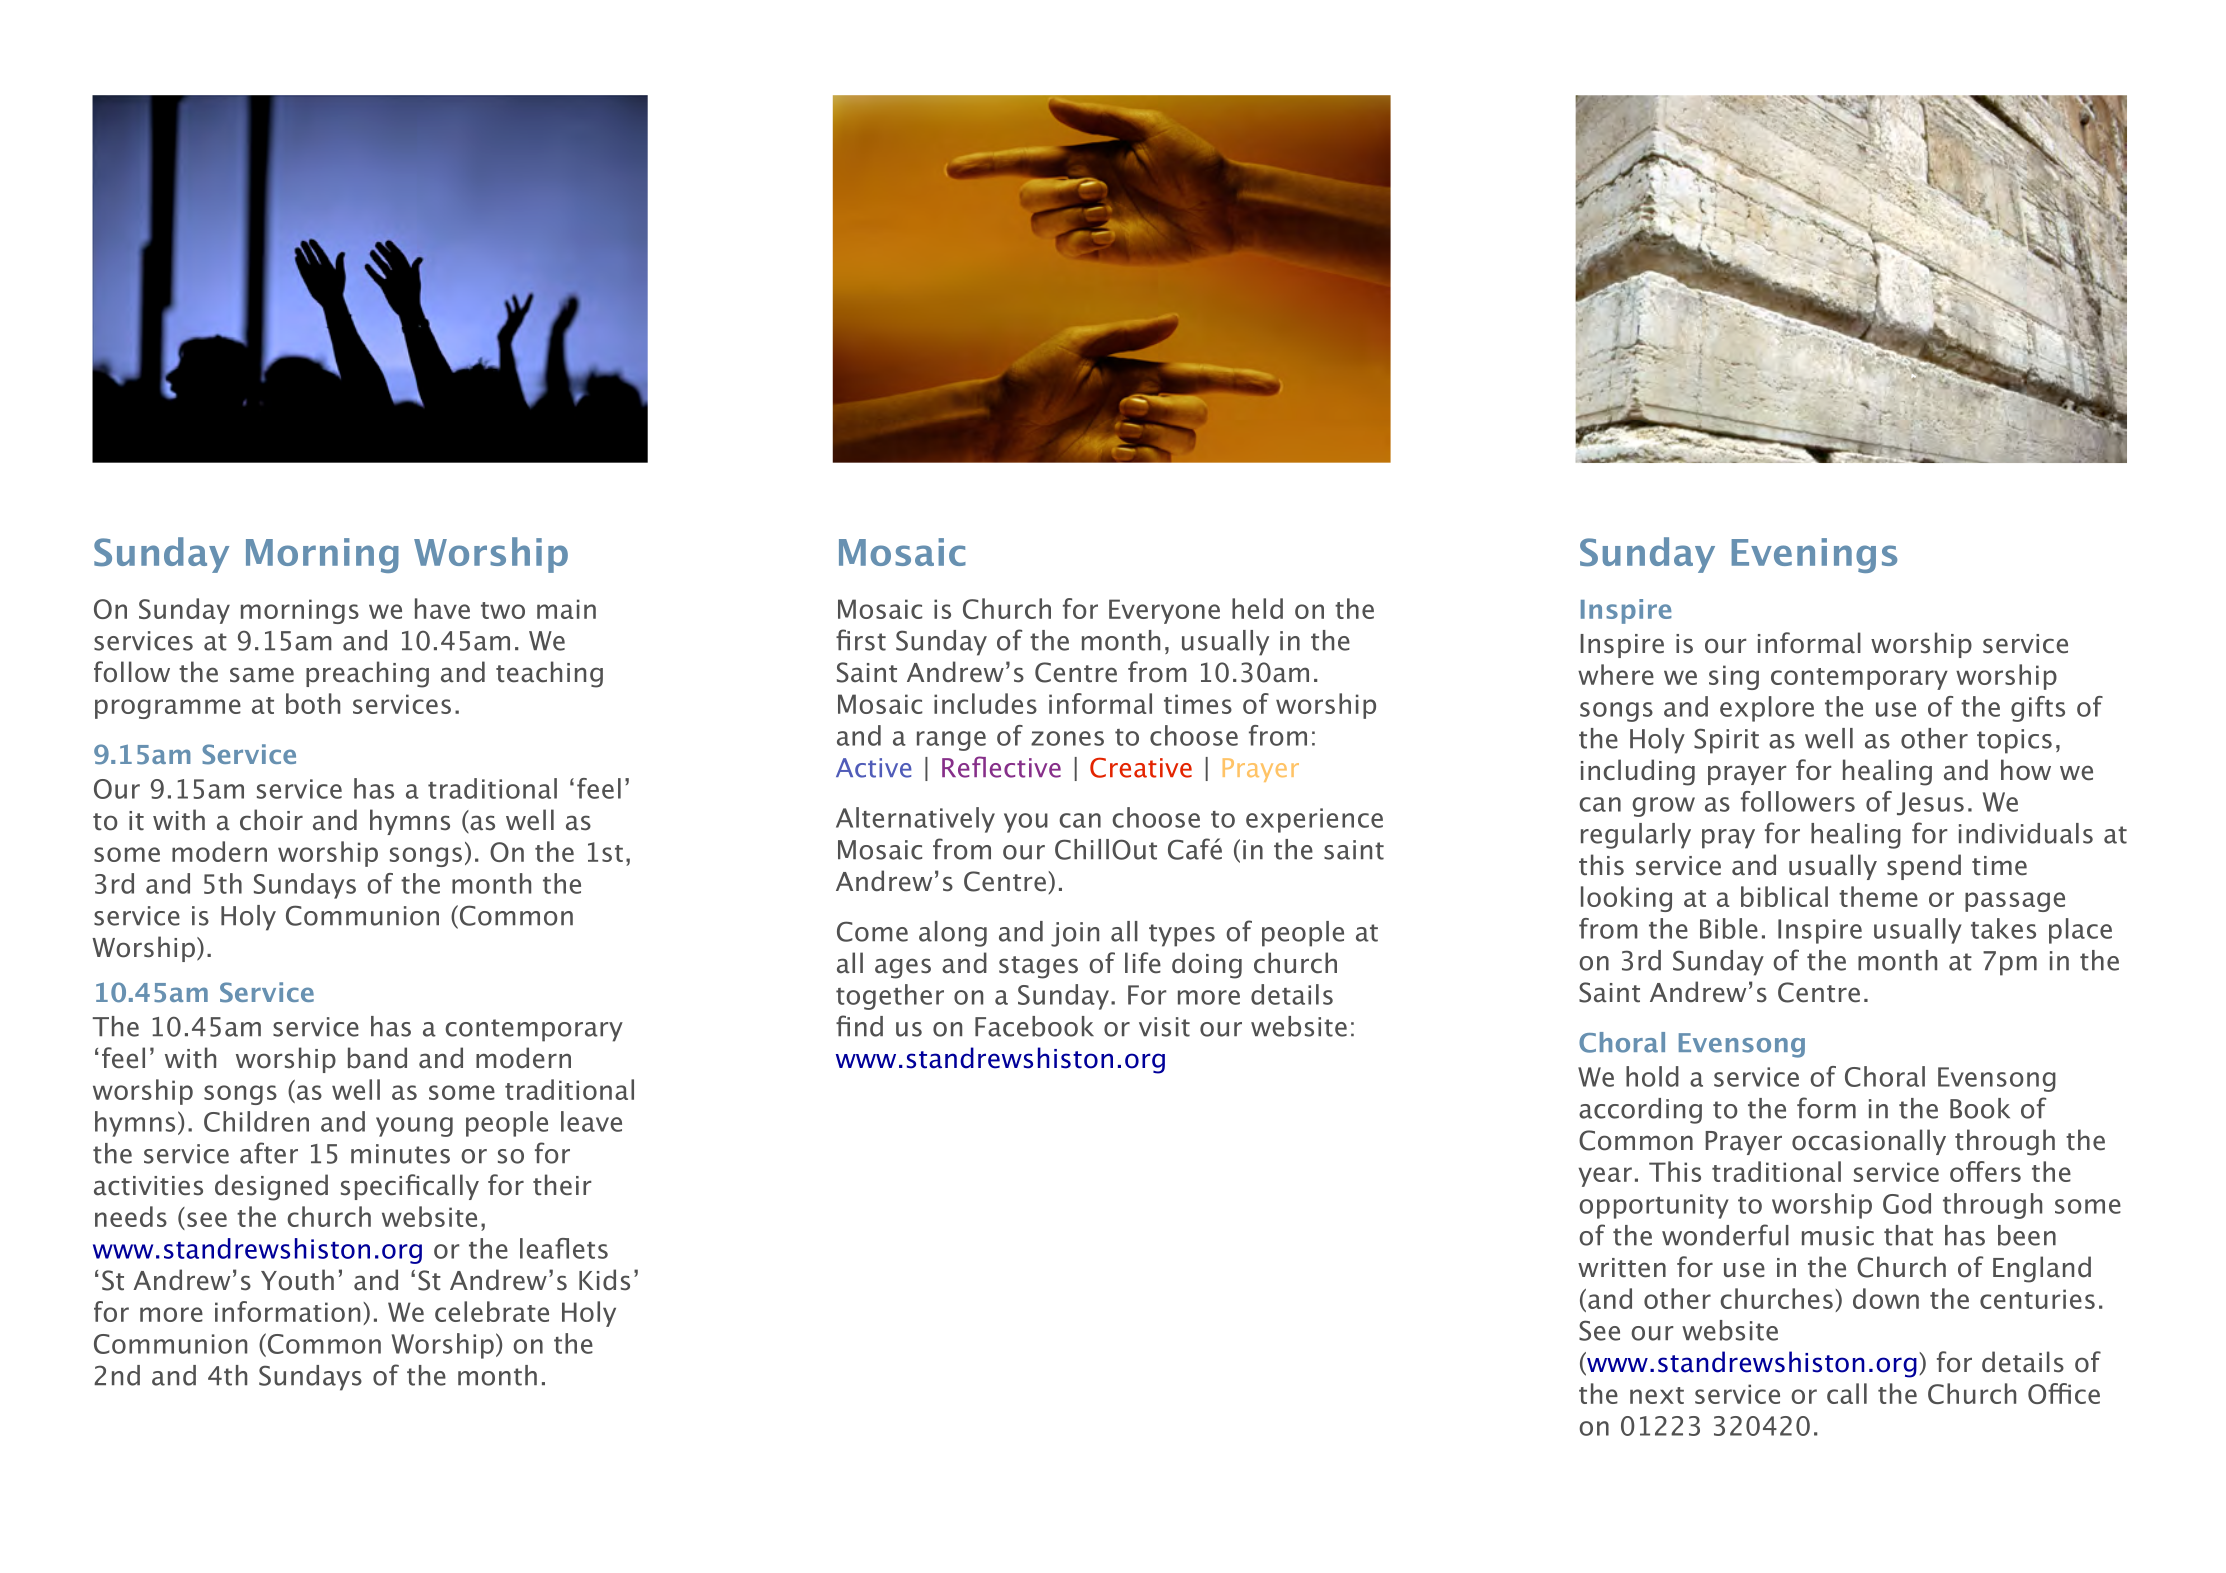 The height and width of the image is (1573, 2226). Describe the element at coordinates (1869, 1142) in the image. I see `occasionally` at that location.
